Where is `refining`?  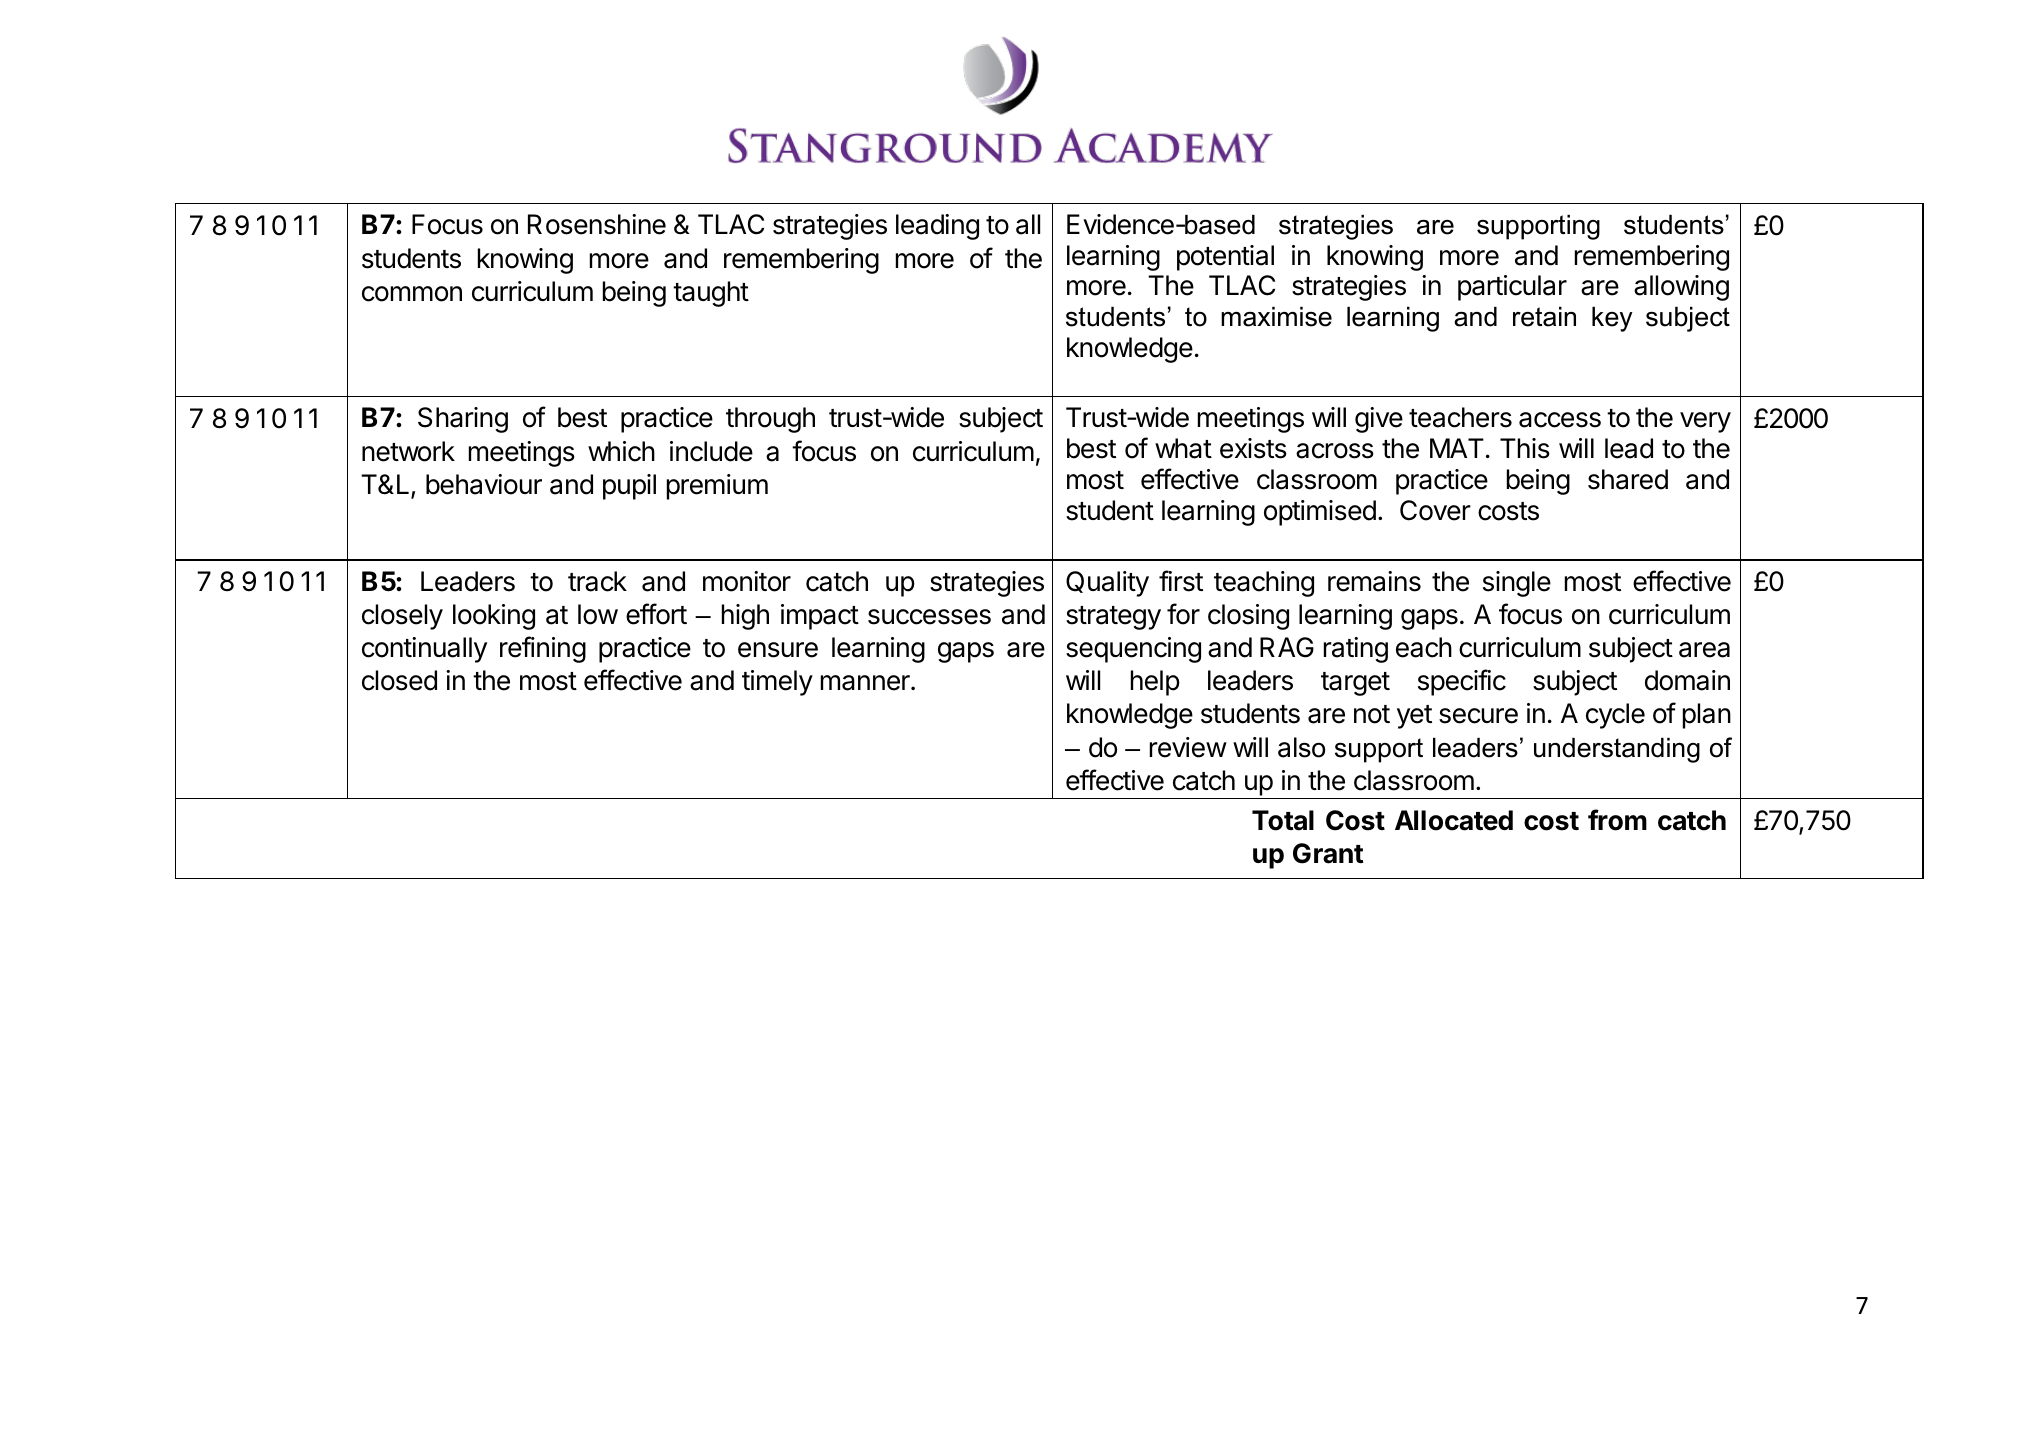
refining is located at coordinates (543, 649).
